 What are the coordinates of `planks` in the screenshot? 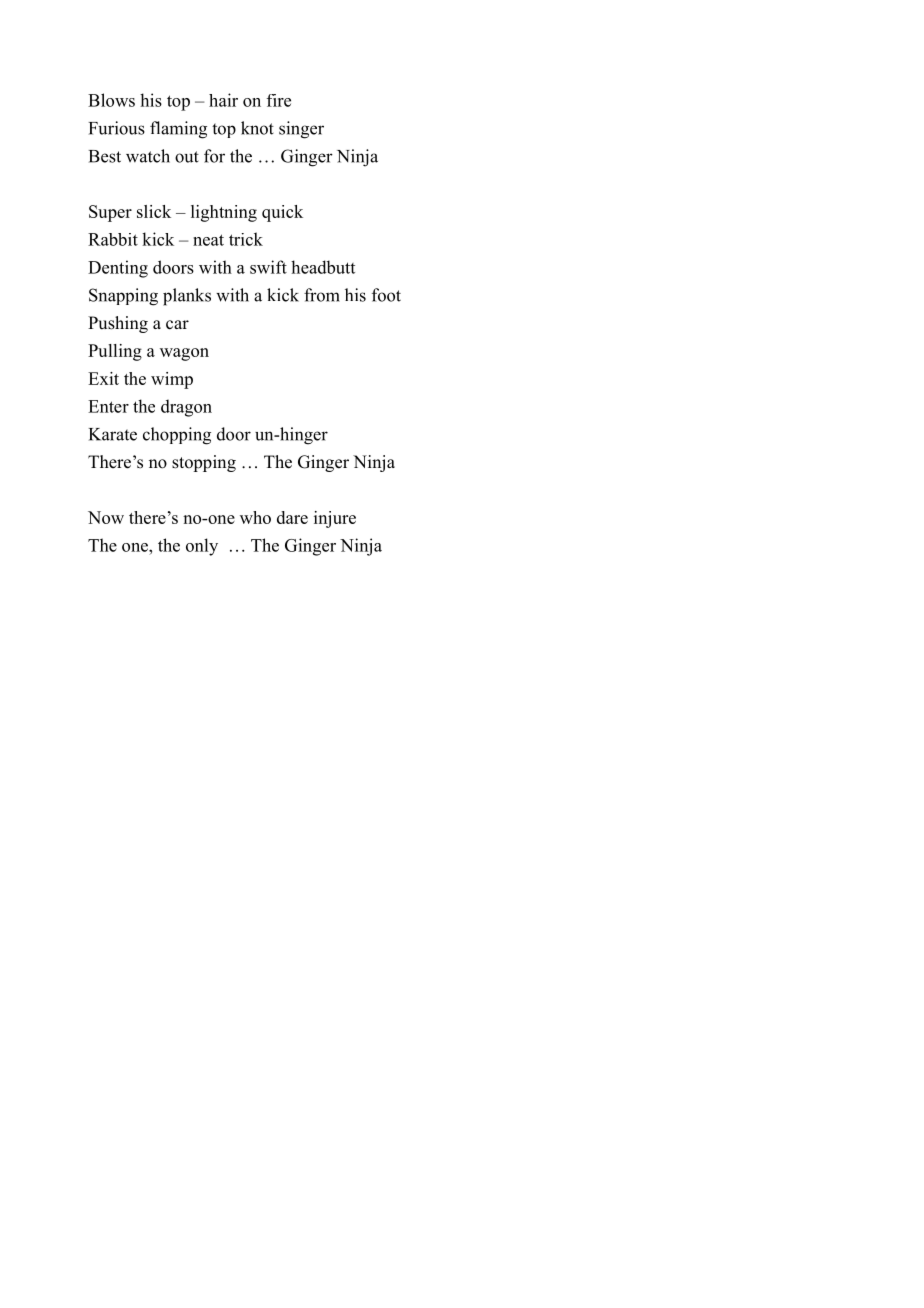 It's located at (187, 297).
